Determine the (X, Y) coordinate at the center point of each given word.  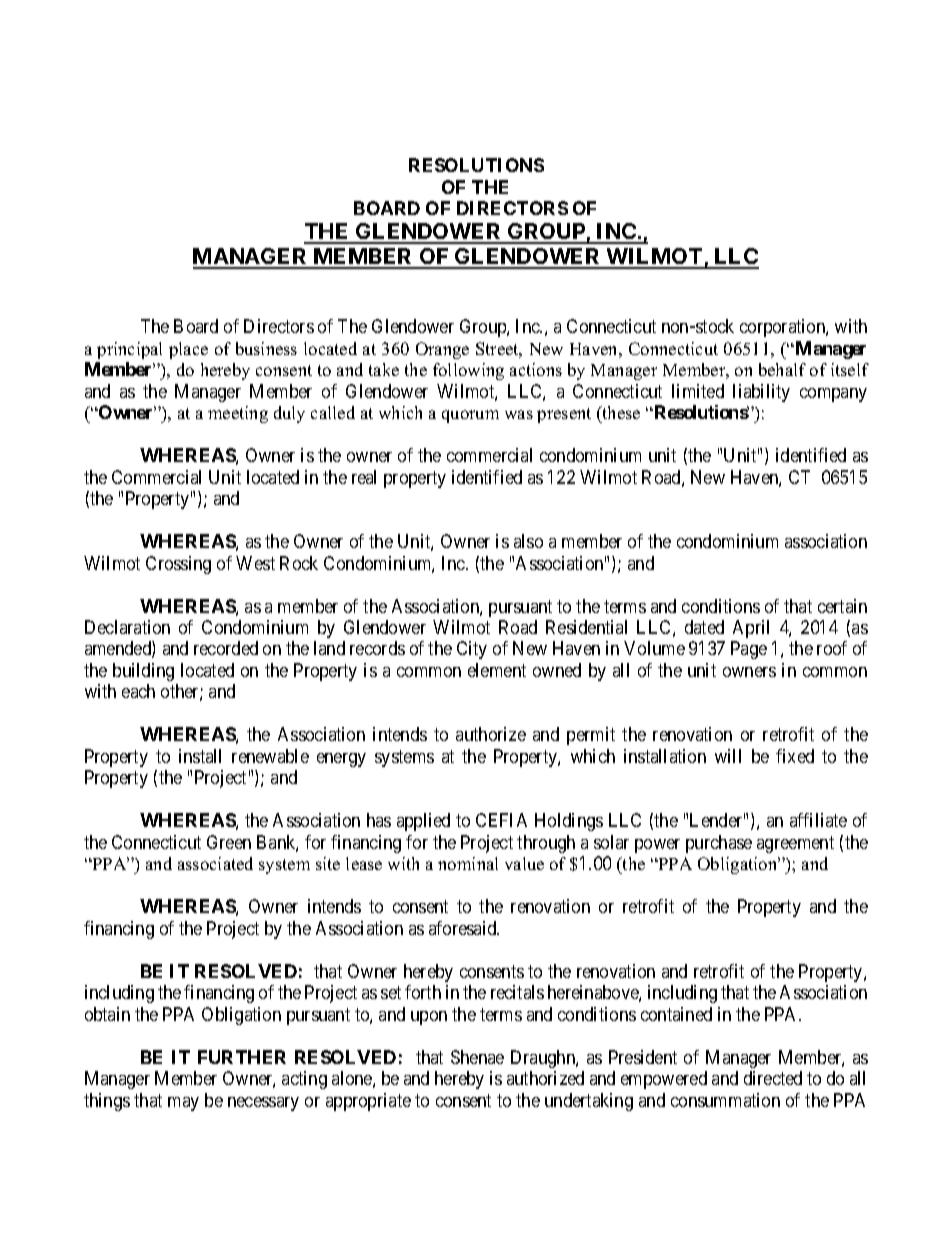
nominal (468, 863)
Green (229, 842)
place (188, 350)
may (183, 1104)
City (472, 650)
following (468, 371)
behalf (782, 369)
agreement (795, 844)
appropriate (368, 1102)
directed (773, 1078)
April (751, 629)
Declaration (127, 627)
